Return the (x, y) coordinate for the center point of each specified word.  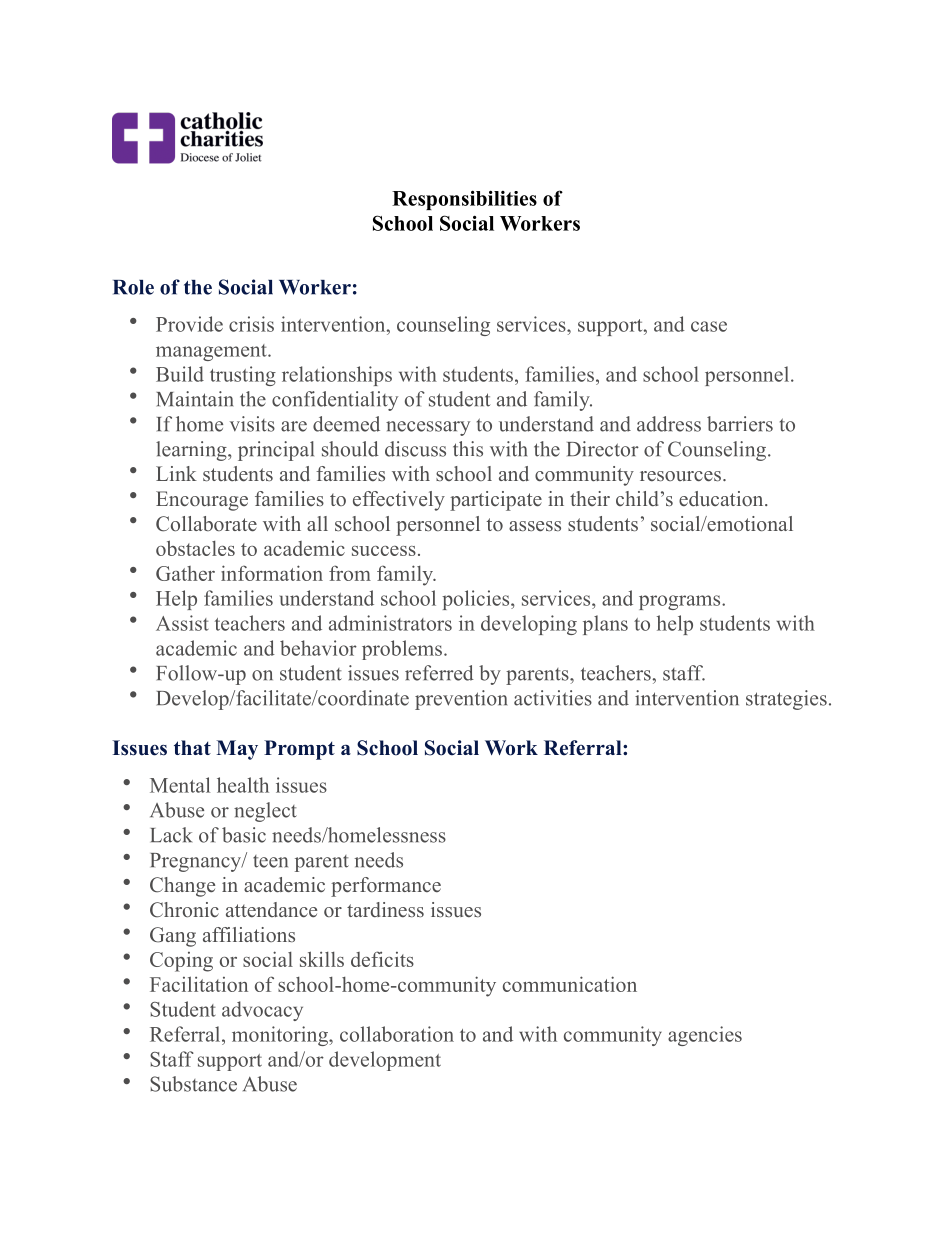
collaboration (397, 1034)
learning (192, 451)
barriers (740, 424)
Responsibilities (464, 200)
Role (133, 287)
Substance (193, 1084)
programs (681, 602)
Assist (182, 623)
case (709, 326)
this (468, 449)
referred (439, 673)
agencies (705, 1036)
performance (386, 887)
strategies (786, 700)
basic (244, 835)
